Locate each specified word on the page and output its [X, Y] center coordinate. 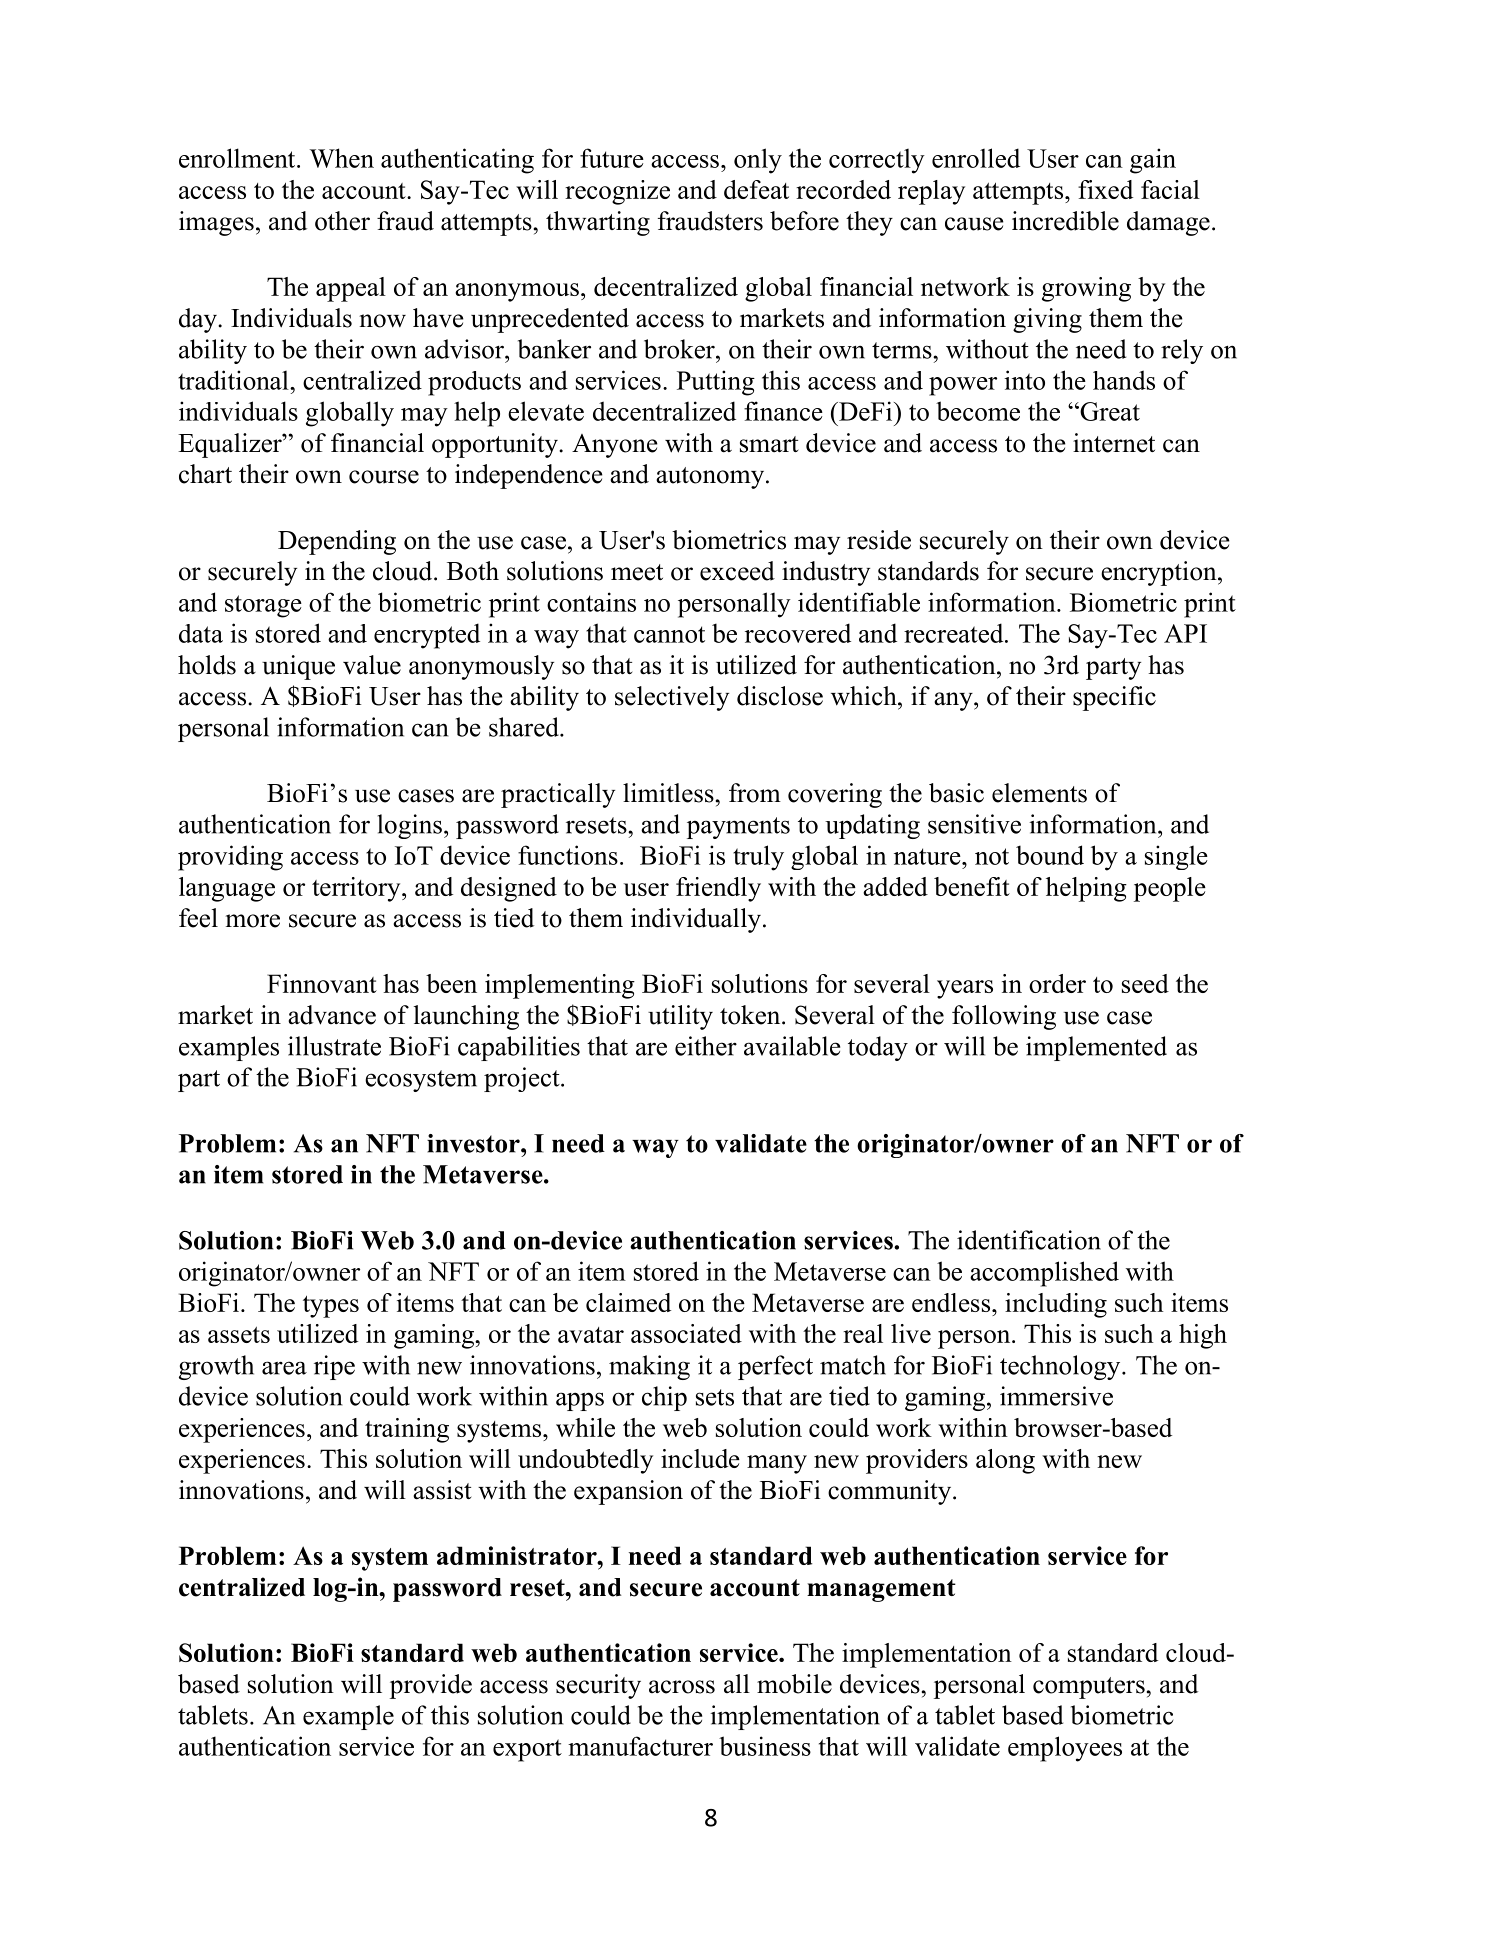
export [527, 1750]
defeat [756, 189]
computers [1089, 1688]
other [342, 221]
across [682, 1687]
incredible [1065, 221]
